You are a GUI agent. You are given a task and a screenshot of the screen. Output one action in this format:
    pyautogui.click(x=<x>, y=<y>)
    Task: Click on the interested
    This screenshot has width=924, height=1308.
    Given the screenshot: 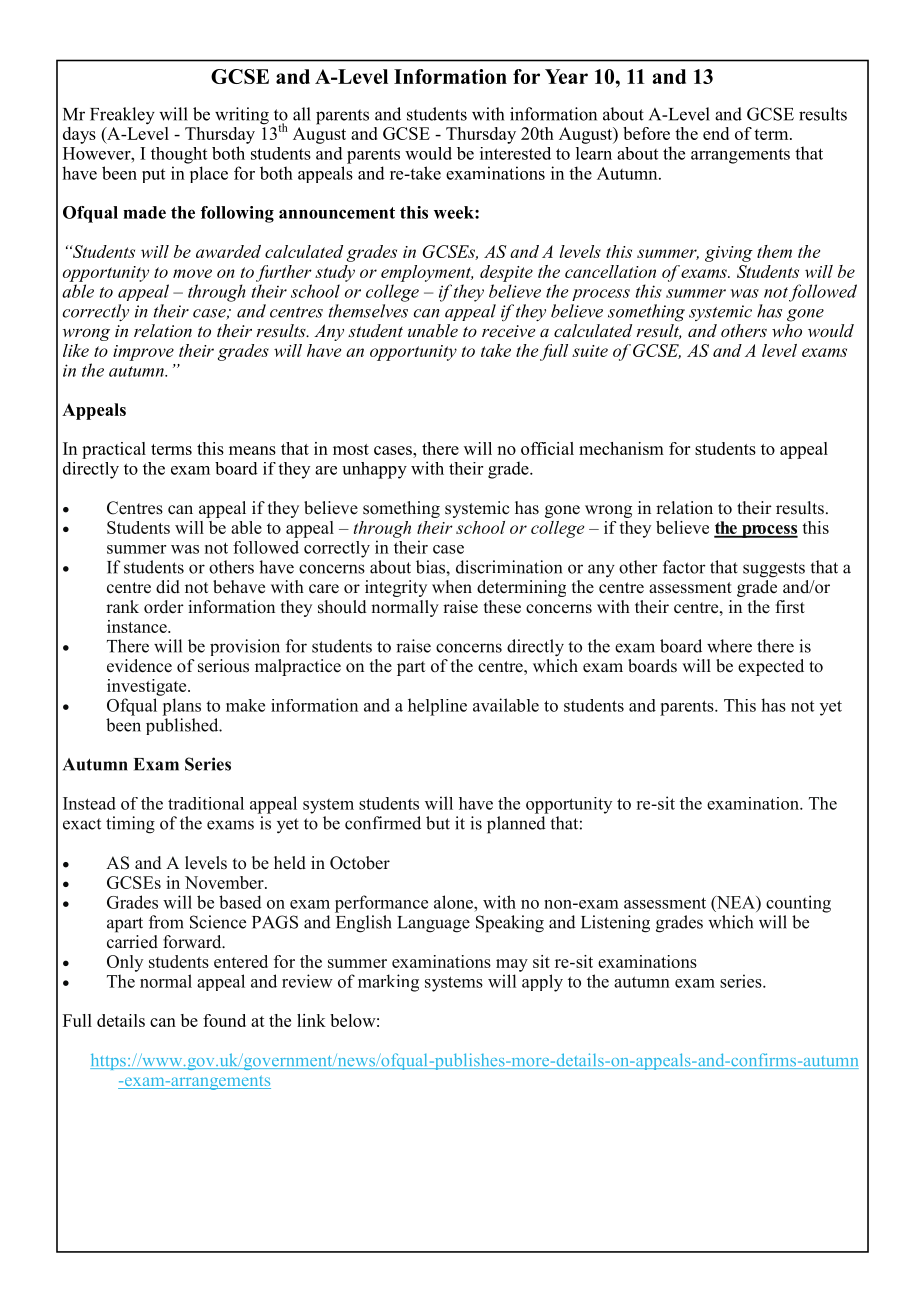 What is the action you would take?
    pyautogui.click(x=515, y=153)
